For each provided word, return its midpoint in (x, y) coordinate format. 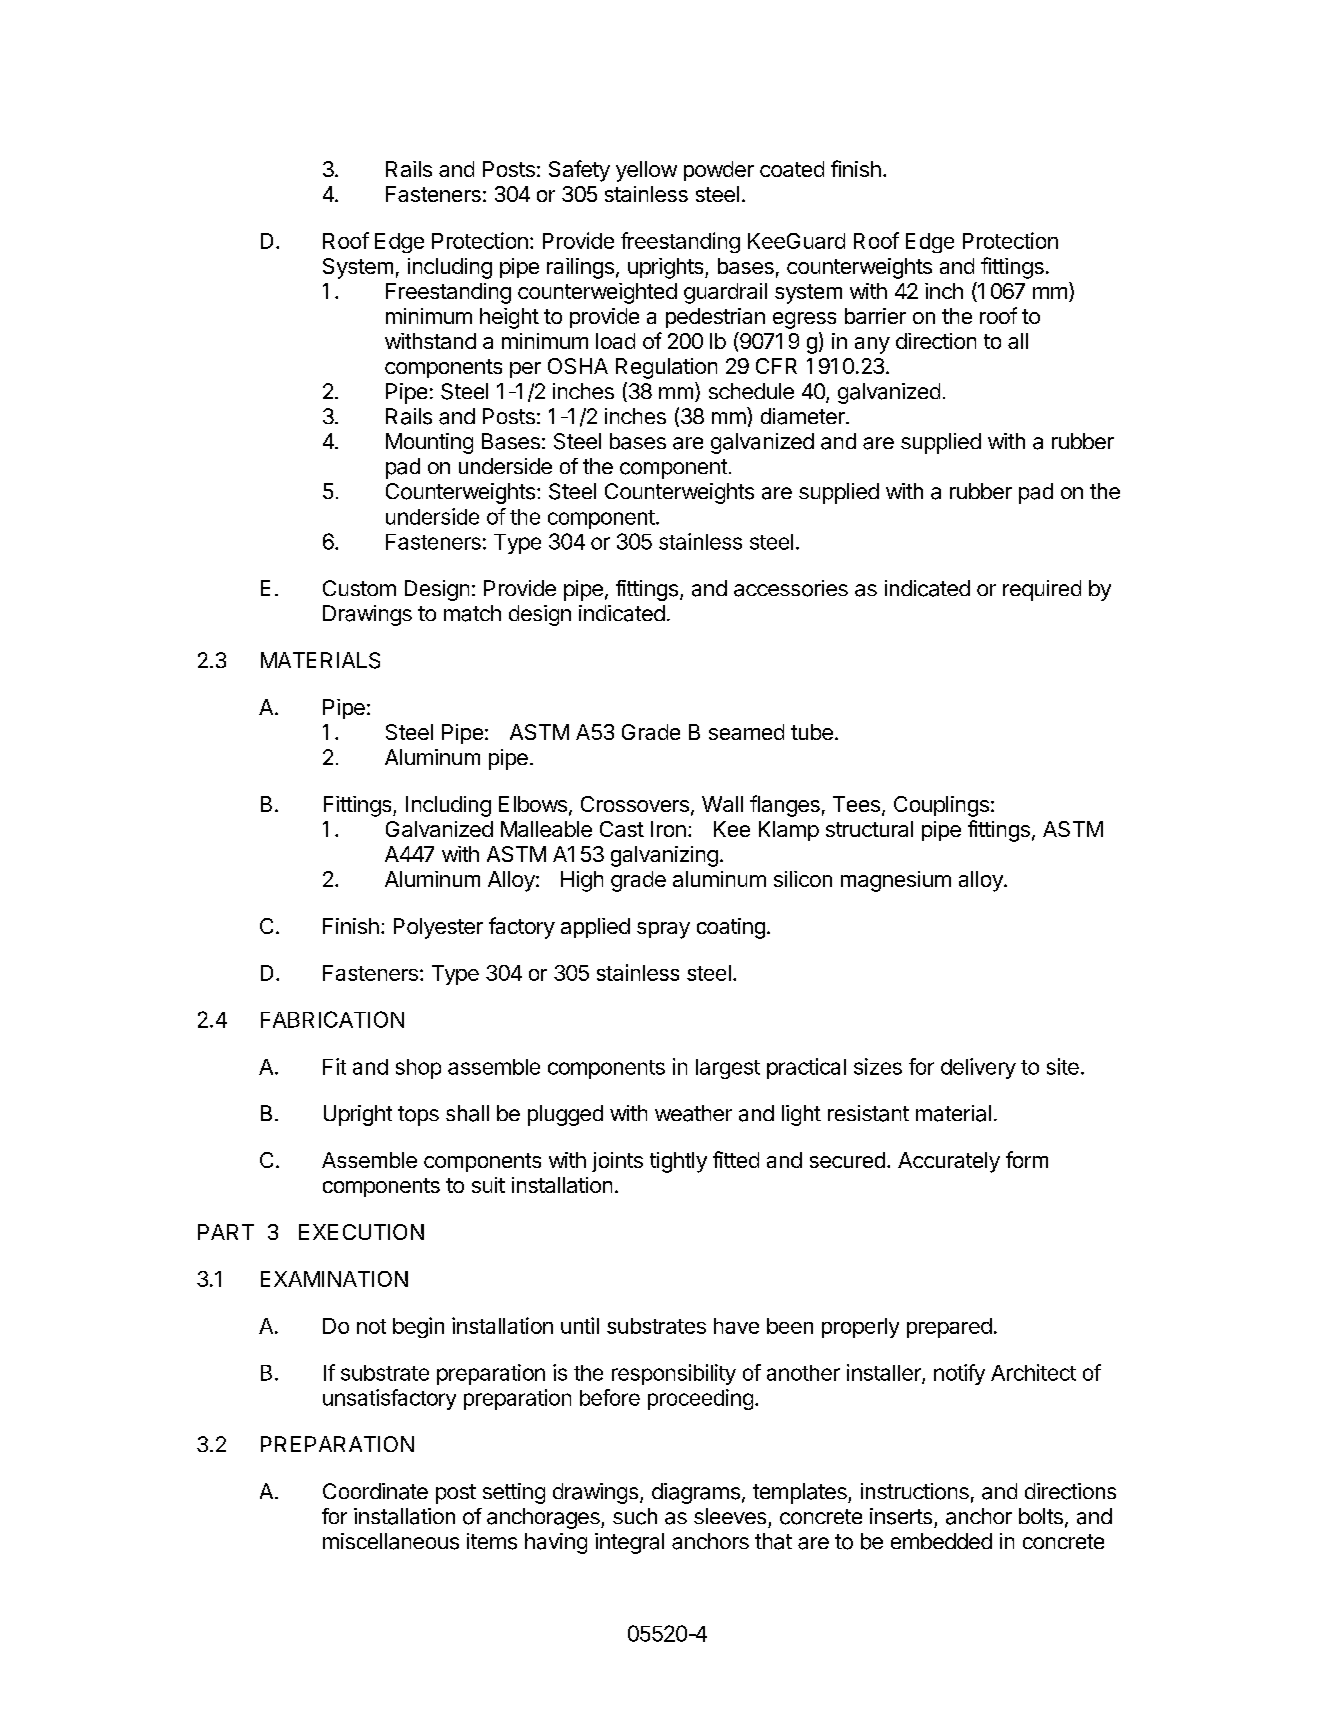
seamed (746, 732)
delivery (978, 1068)
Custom (359, 588)
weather (693, 1113)
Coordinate (375, 1491)
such (635, 1516)
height (509, 318)
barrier (875, 316)
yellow (646, 171)
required (1042, 590)
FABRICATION (332, 1019)
